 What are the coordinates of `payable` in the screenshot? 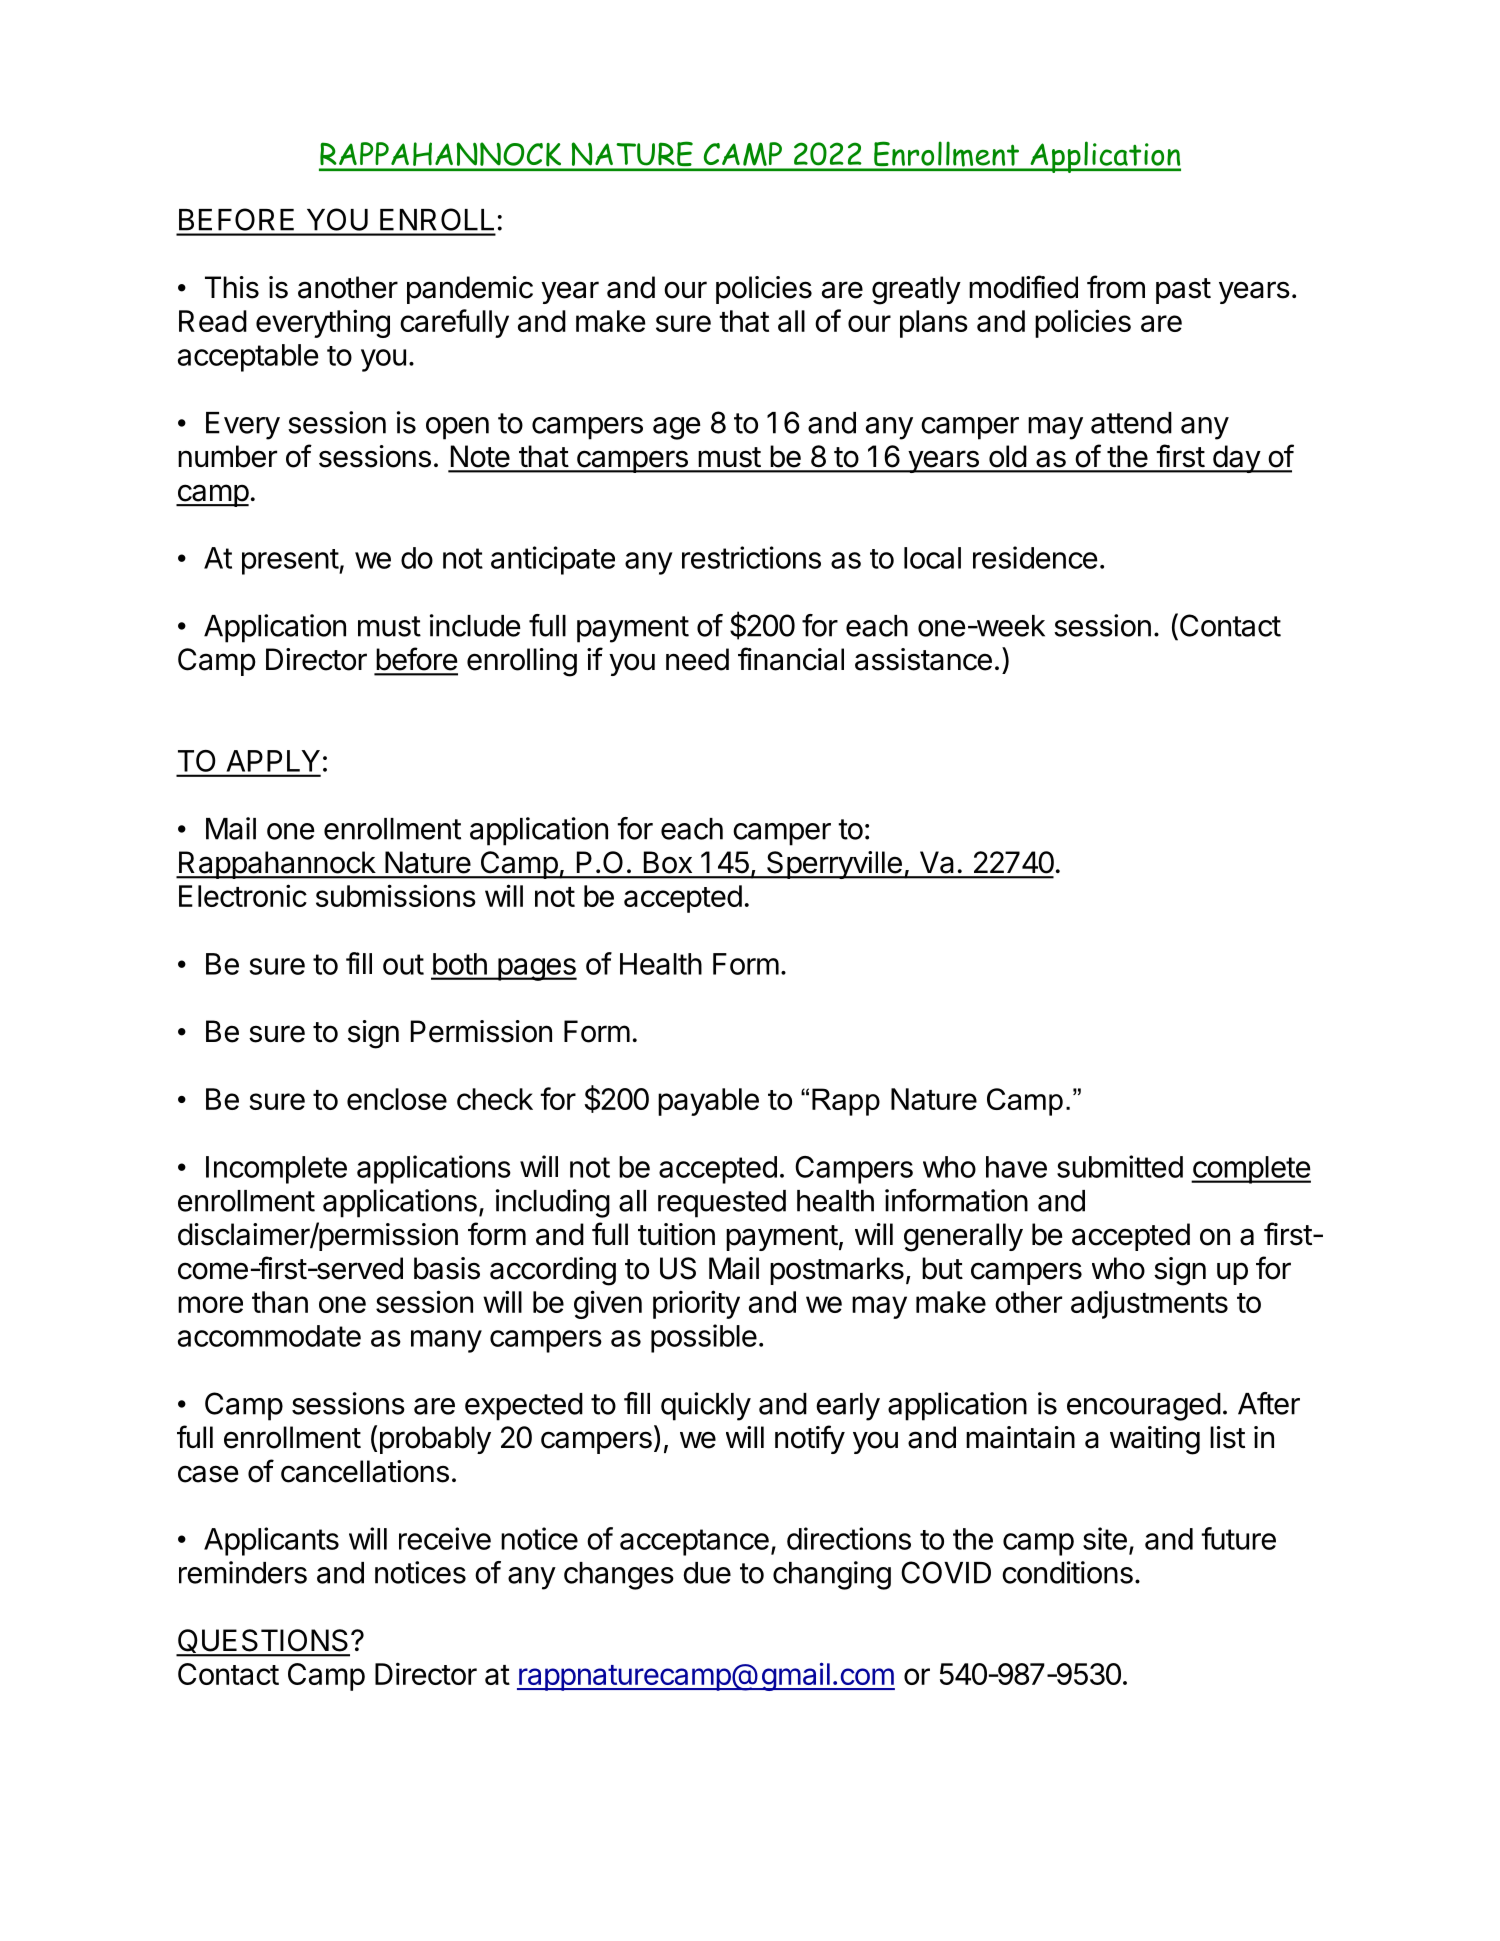 It's located at (708, 1102).
